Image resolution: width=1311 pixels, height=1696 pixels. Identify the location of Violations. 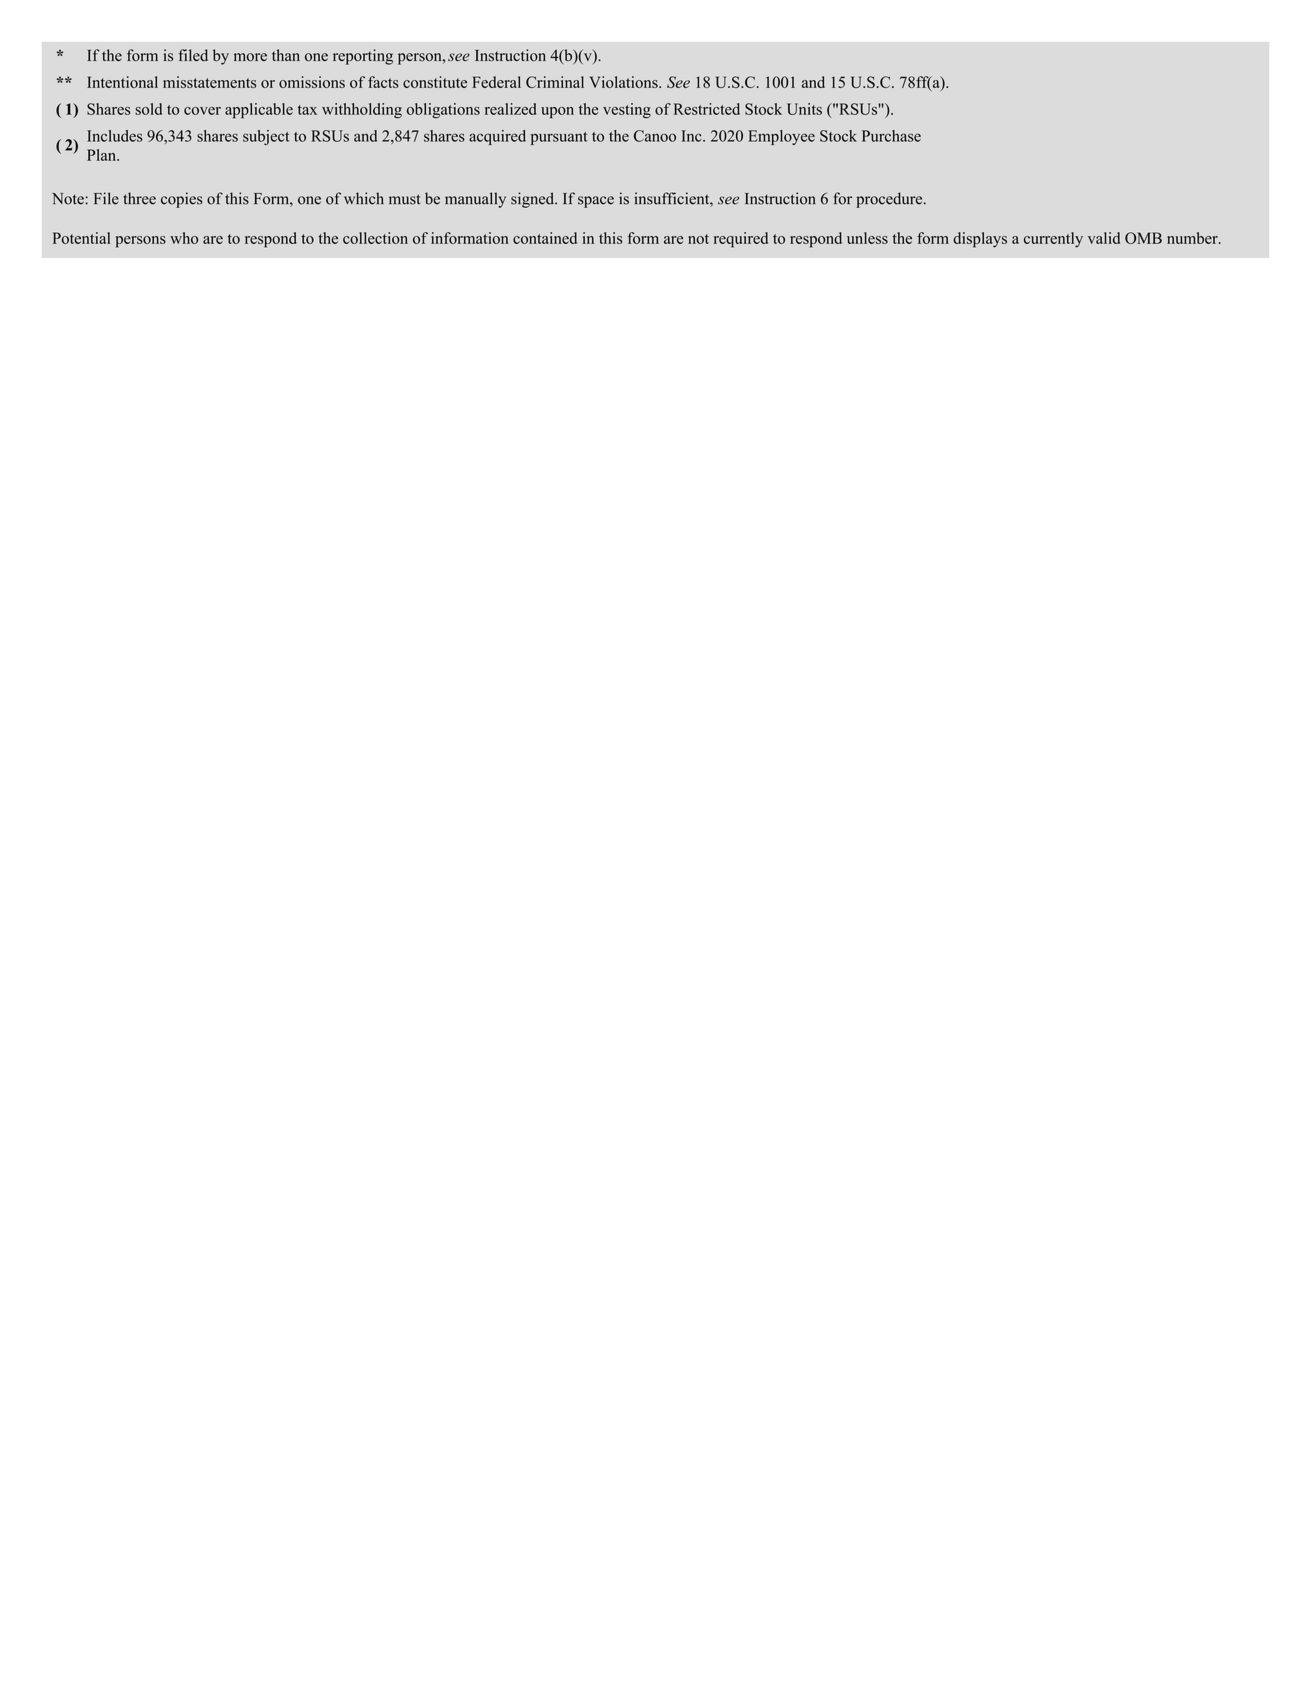
(624, 82).
